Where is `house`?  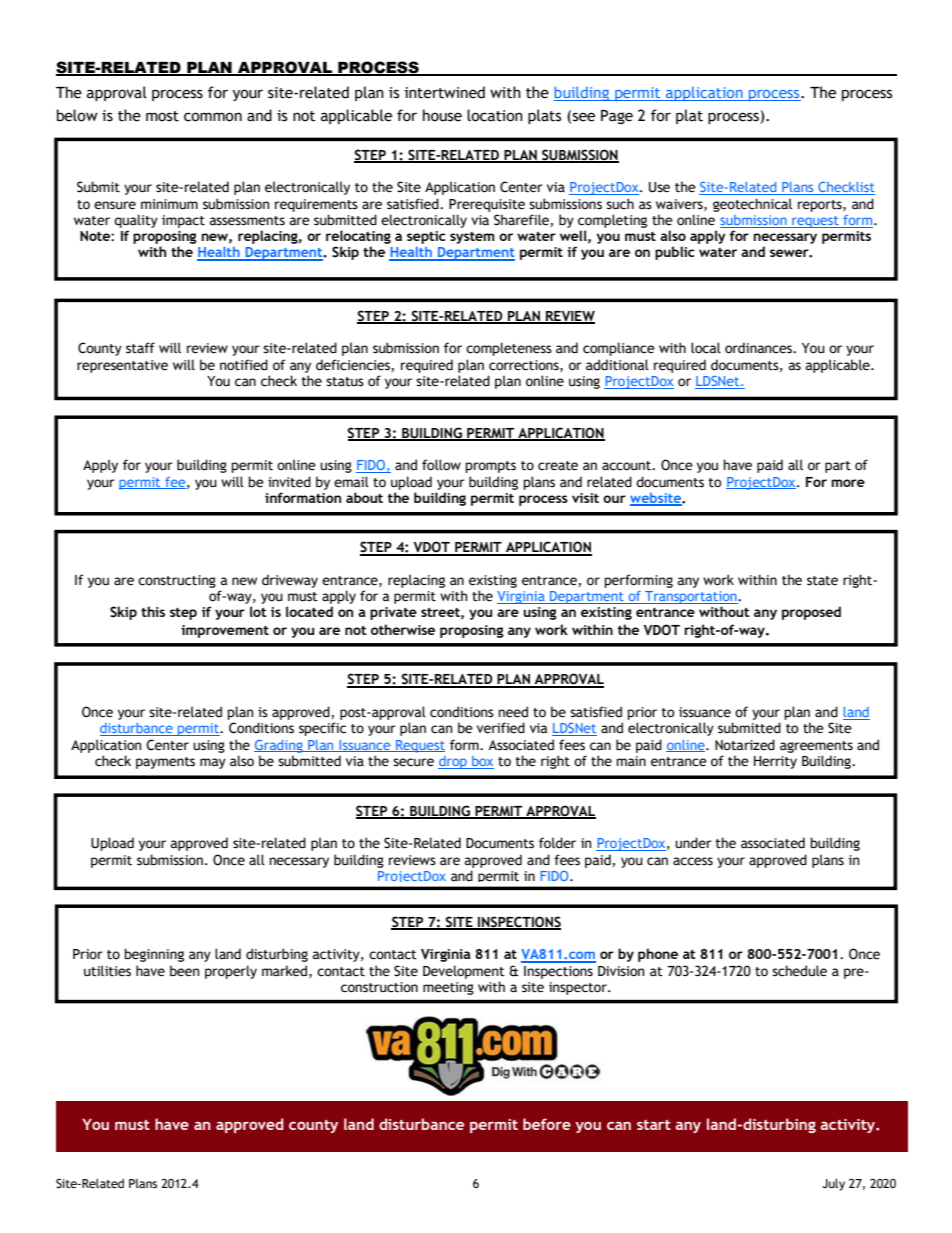 house is located at coordinates (442, 115).
